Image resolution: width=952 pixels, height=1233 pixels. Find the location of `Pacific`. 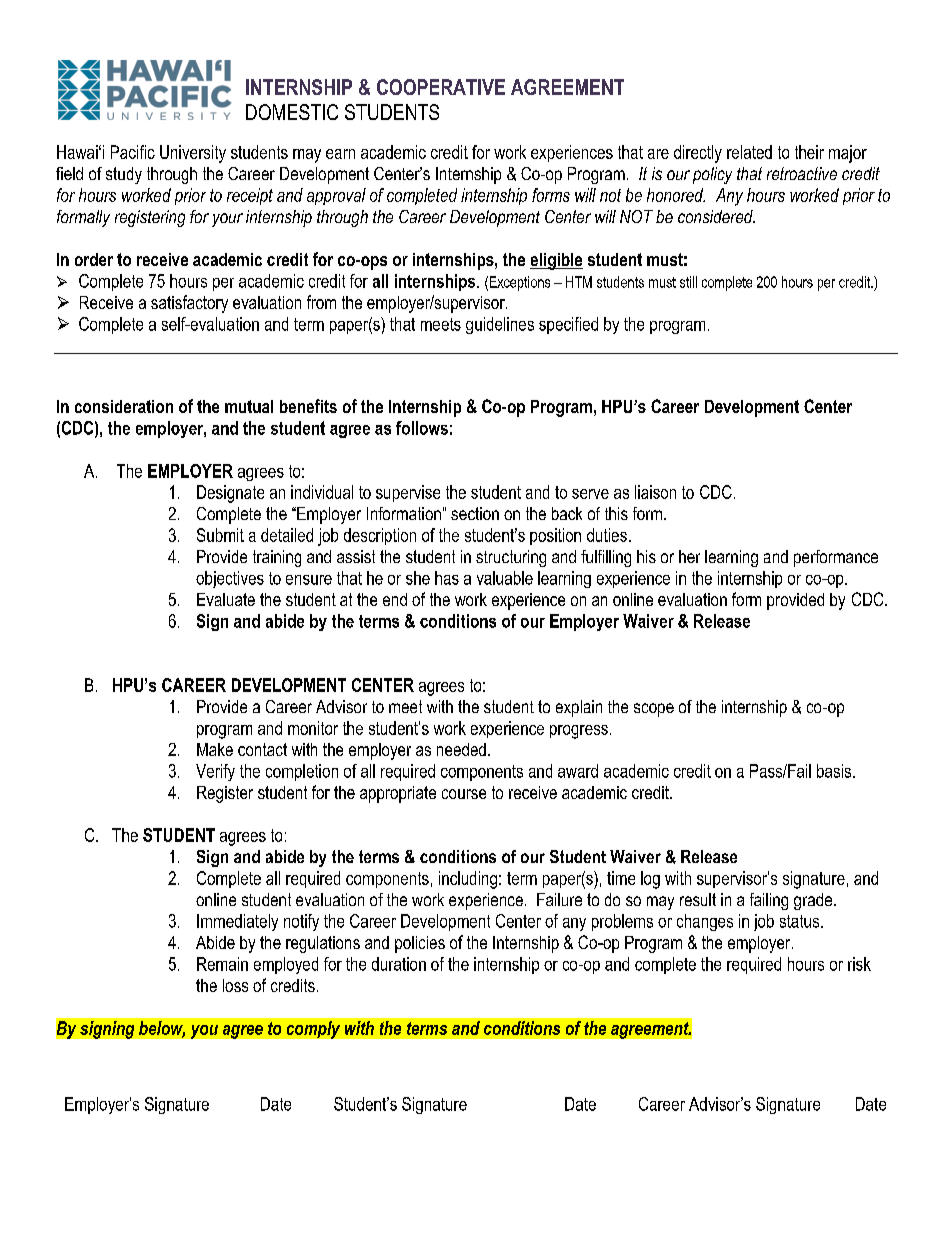

Pacific is located at coordinates (133, 152).
